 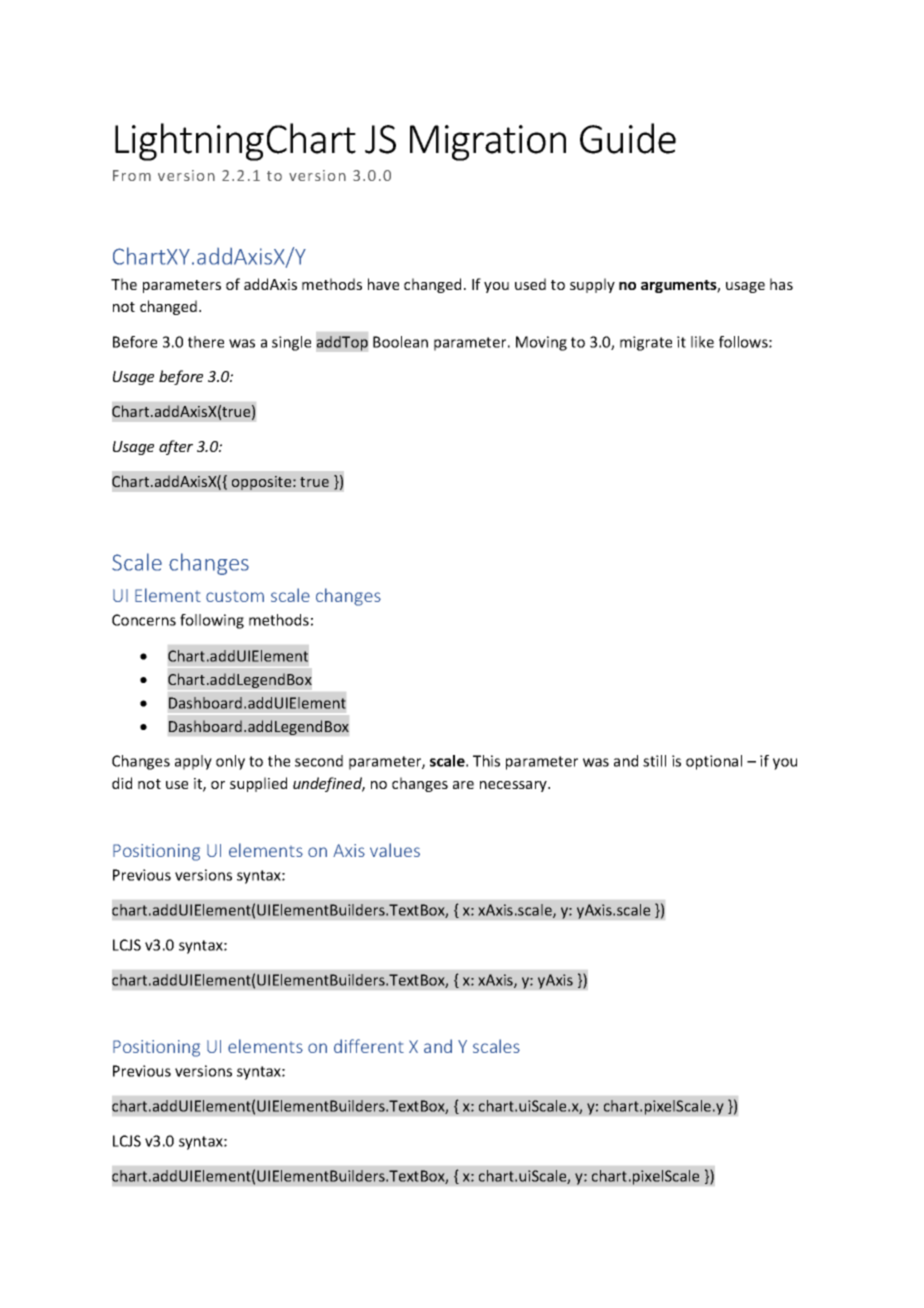 What do you see at coordinates (488, 143) in the screenshot?
I see `Migration` at bounding box center [488, 143].
